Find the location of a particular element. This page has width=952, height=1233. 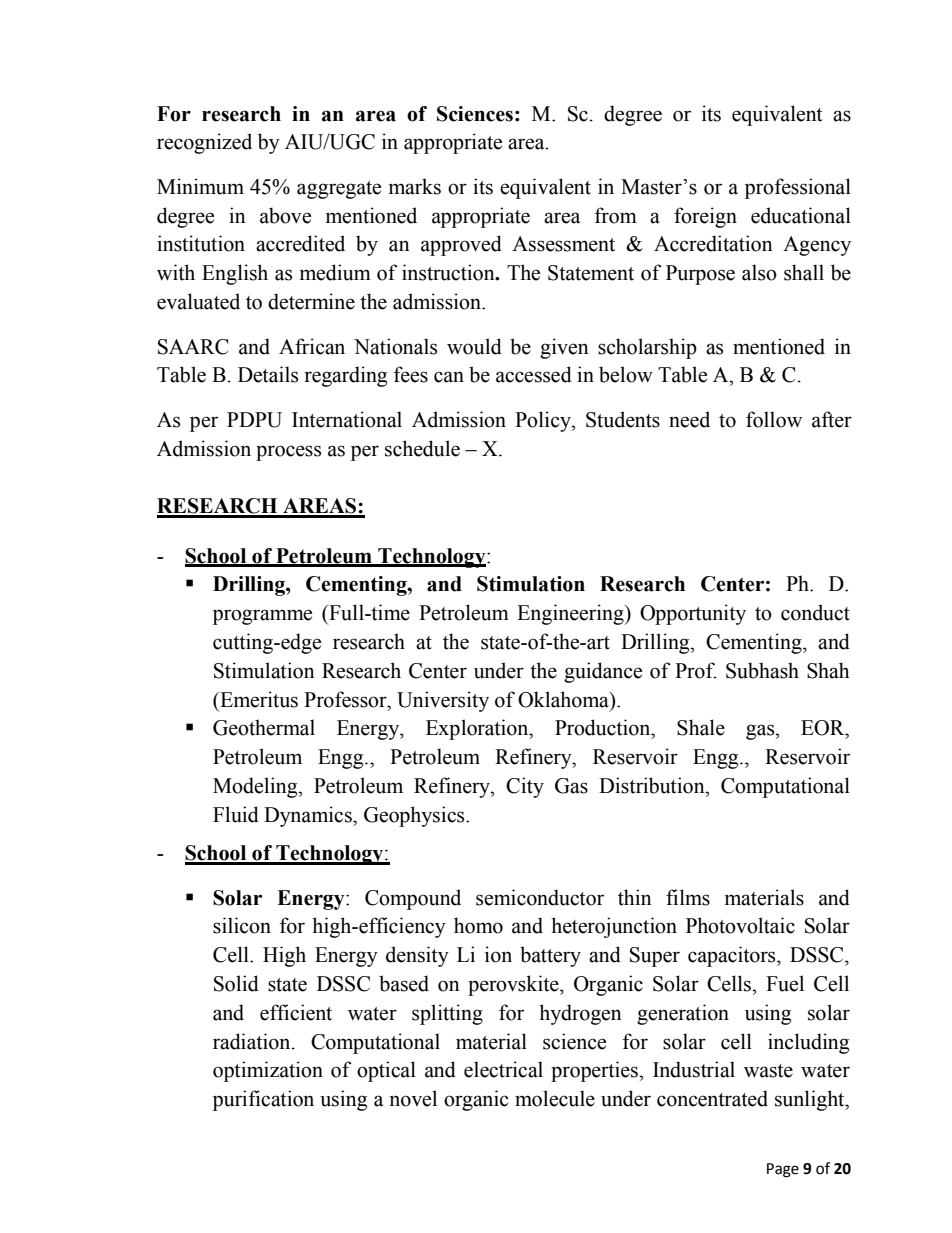

marks is located at coordinates (415, 186).
